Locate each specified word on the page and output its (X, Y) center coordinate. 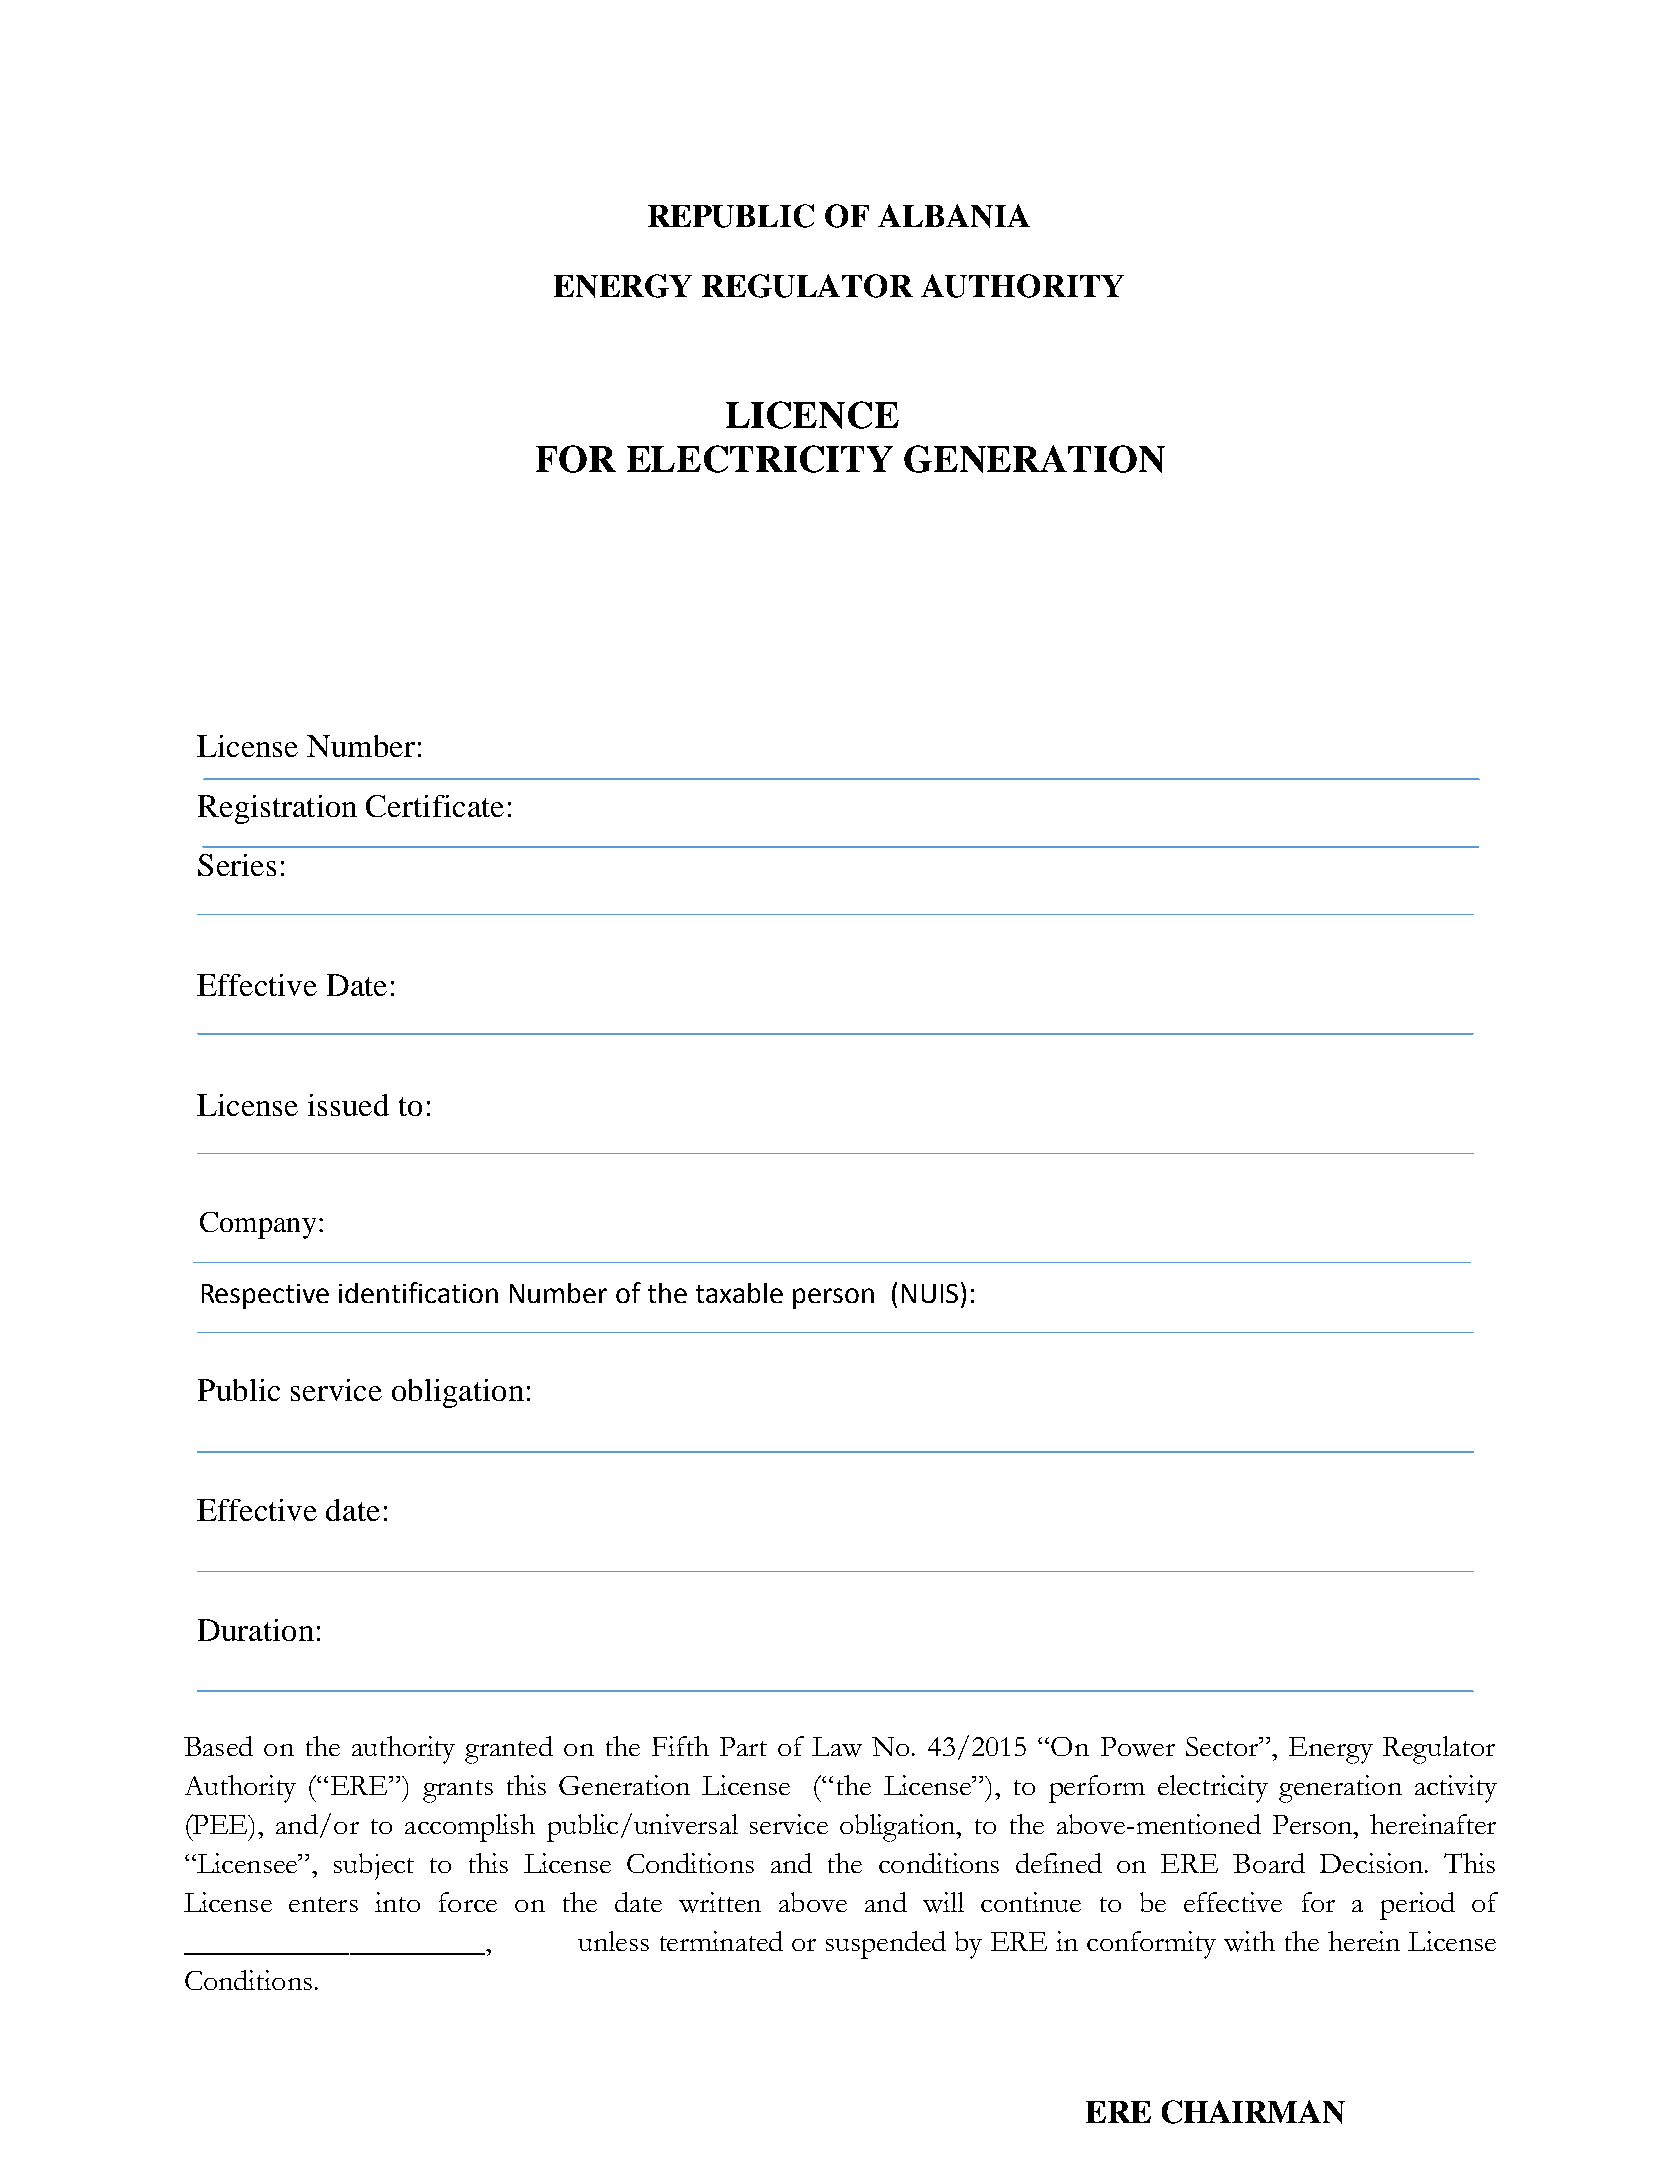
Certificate (435, 806)
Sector (1223, 1746)
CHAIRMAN (1253, 2112)
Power (1138, 1747)
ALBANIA (954, 216)
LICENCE (812, 415)
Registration (277, 809)
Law (837, 1747)
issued (348, 1105)
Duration (256, 1630)
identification (418, 1292)
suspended (886, 1945)
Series (237, 865)
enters (323, 1904)
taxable (739, 1293)
